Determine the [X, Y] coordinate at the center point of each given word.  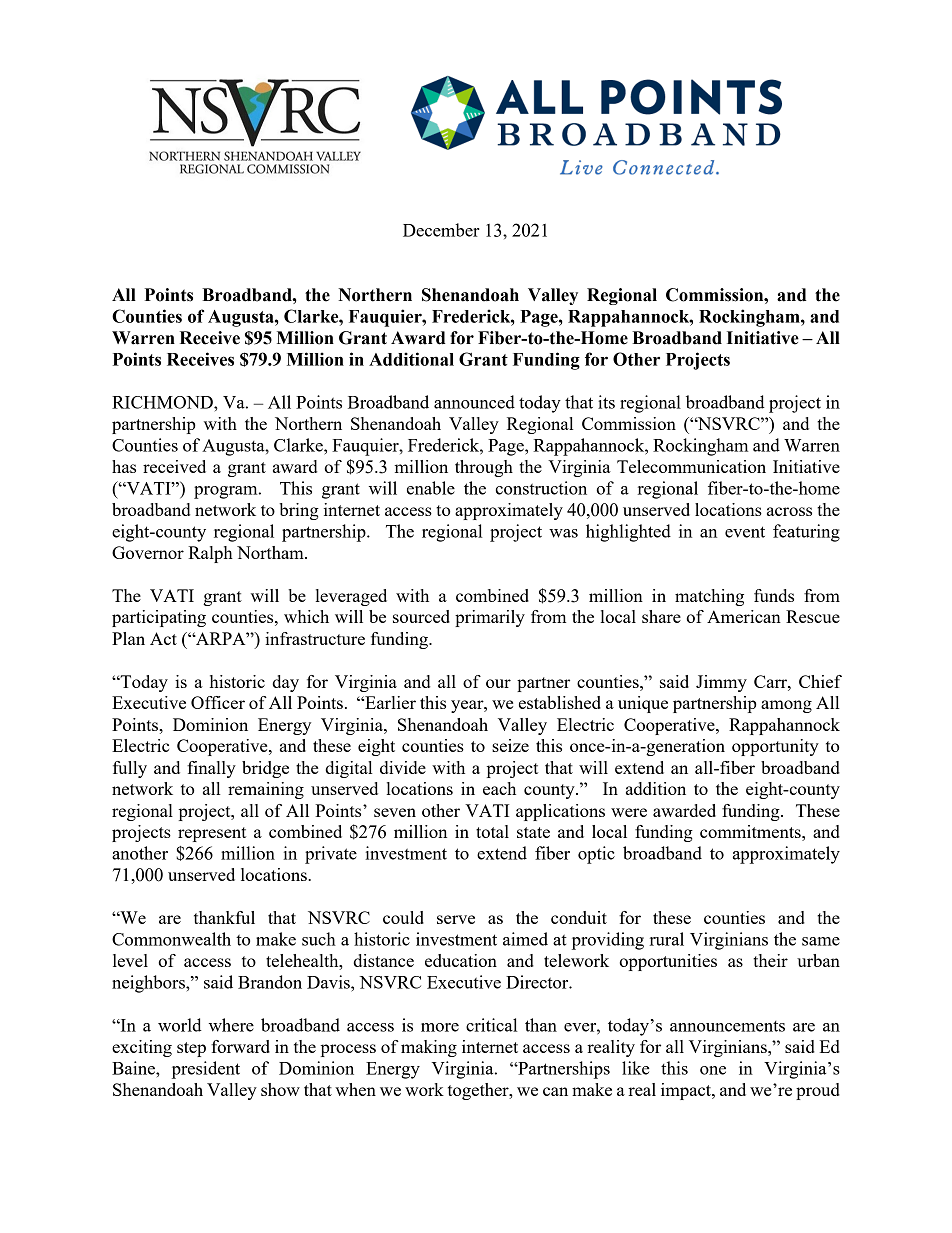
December [441, 230]
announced [474, 402]
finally [211, 769]
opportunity [775, 747]
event [745, 532]
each [499, 788]
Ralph [210, 554]
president [206, 1070]
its [606, 402]
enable [431, 488]
